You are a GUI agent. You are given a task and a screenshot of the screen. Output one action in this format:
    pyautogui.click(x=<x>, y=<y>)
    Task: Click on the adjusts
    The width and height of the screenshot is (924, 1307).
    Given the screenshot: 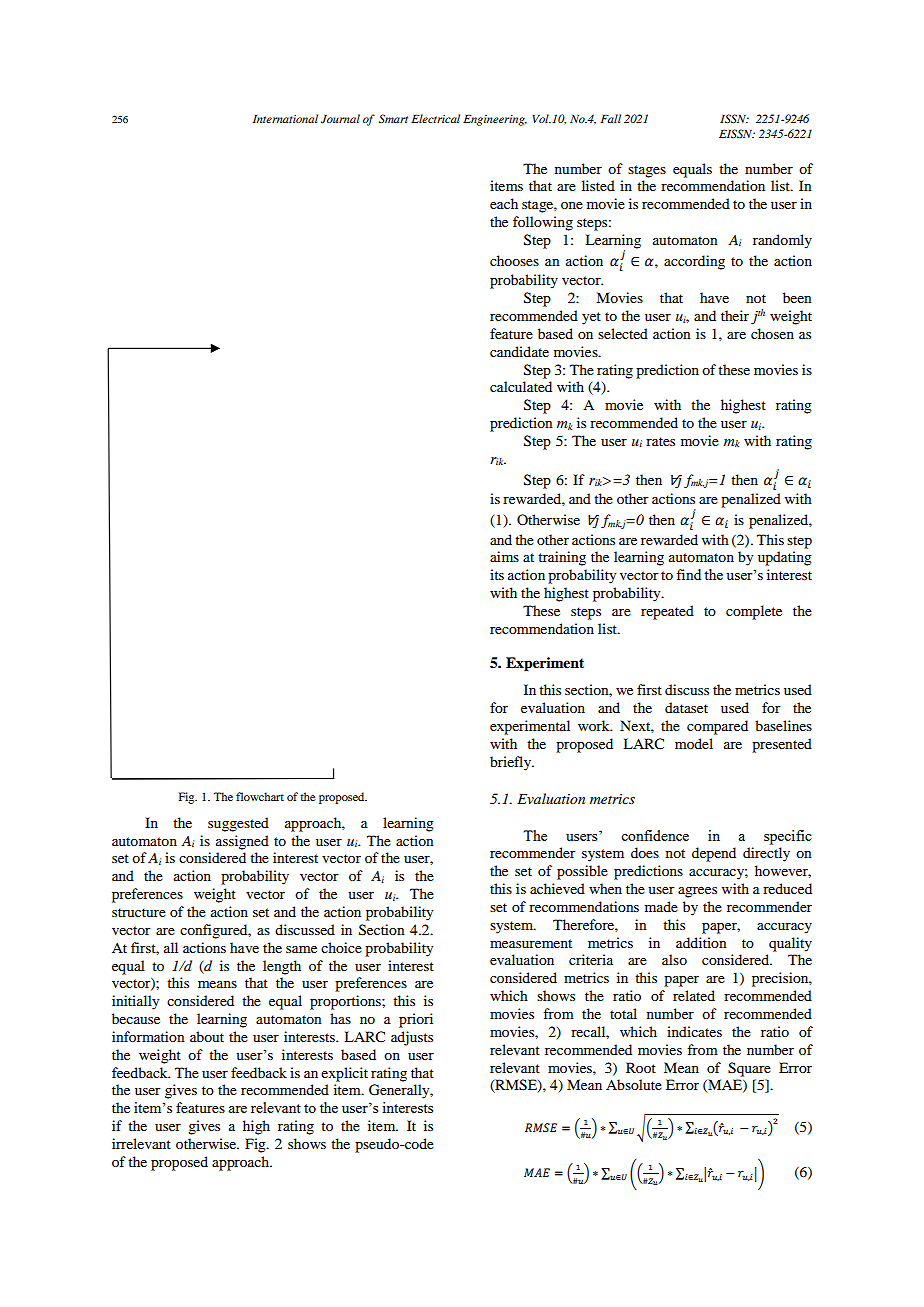 What is the action you would take?
    pyautogui.click(x=412, y=1038)
